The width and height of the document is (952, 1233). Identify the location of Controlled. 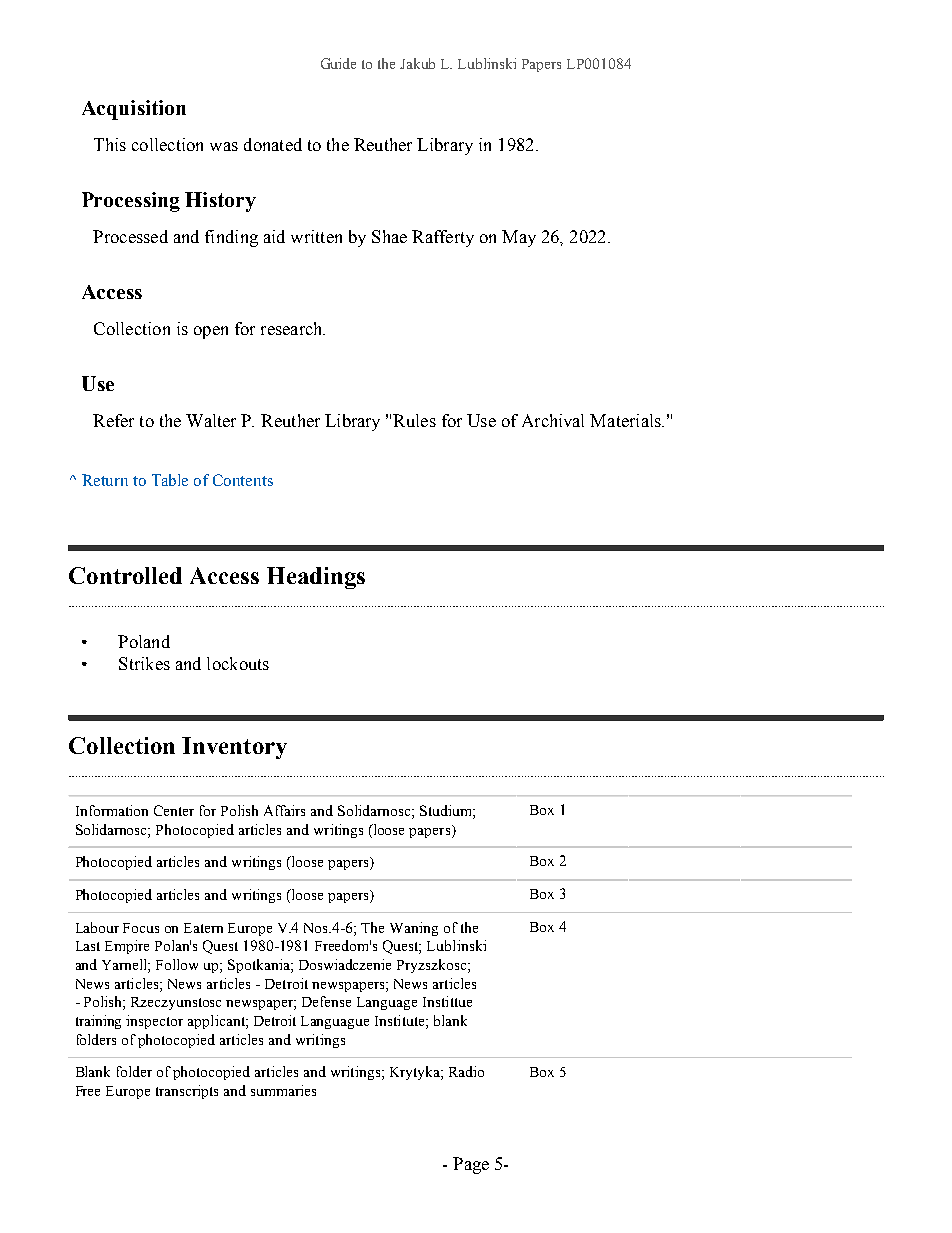
(125, 575).
